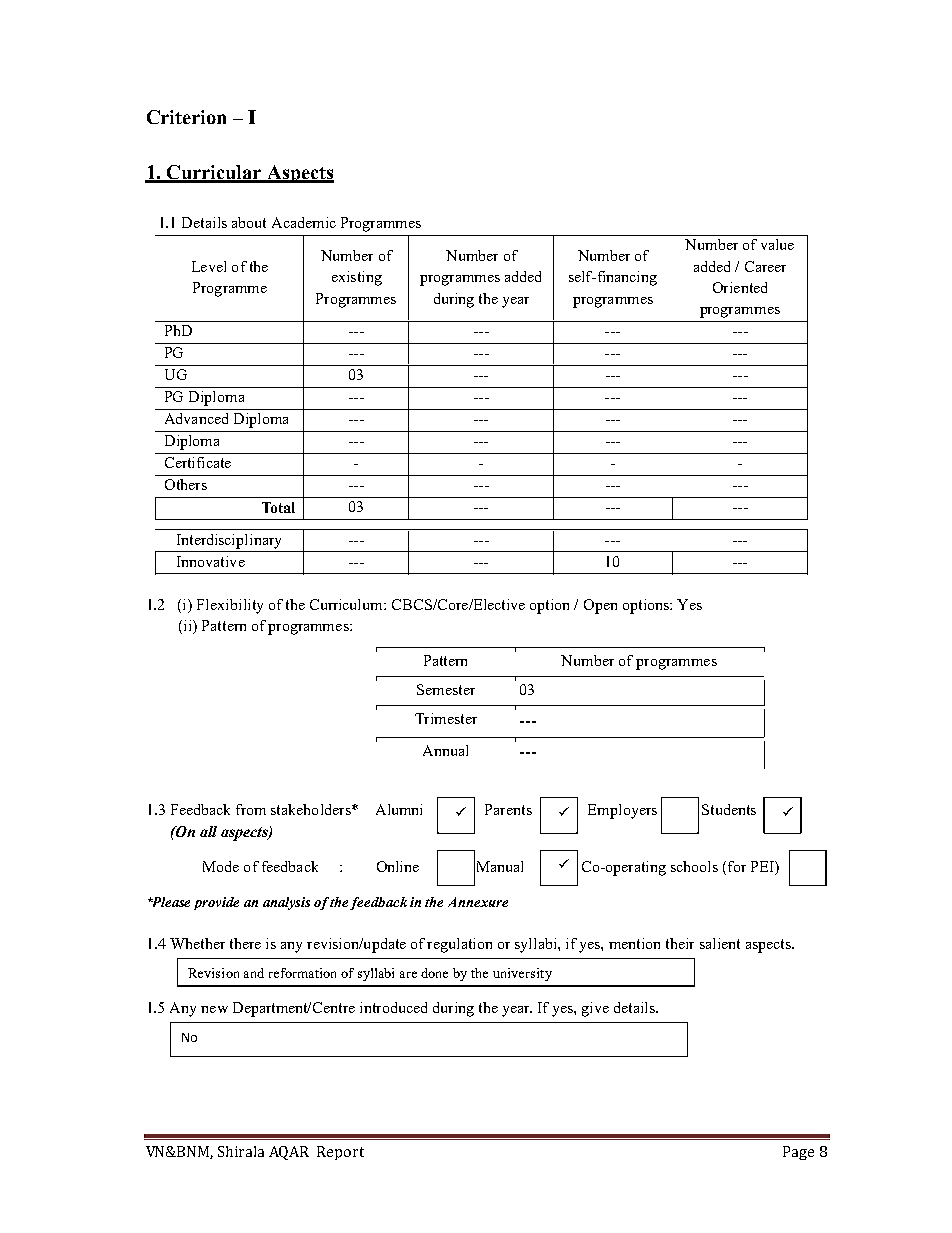 The width and height of the image is (952, 1233). What do you see at coordinates (186, 117) in the image?
I see `Criterion` at bounding box center [186, 117].
